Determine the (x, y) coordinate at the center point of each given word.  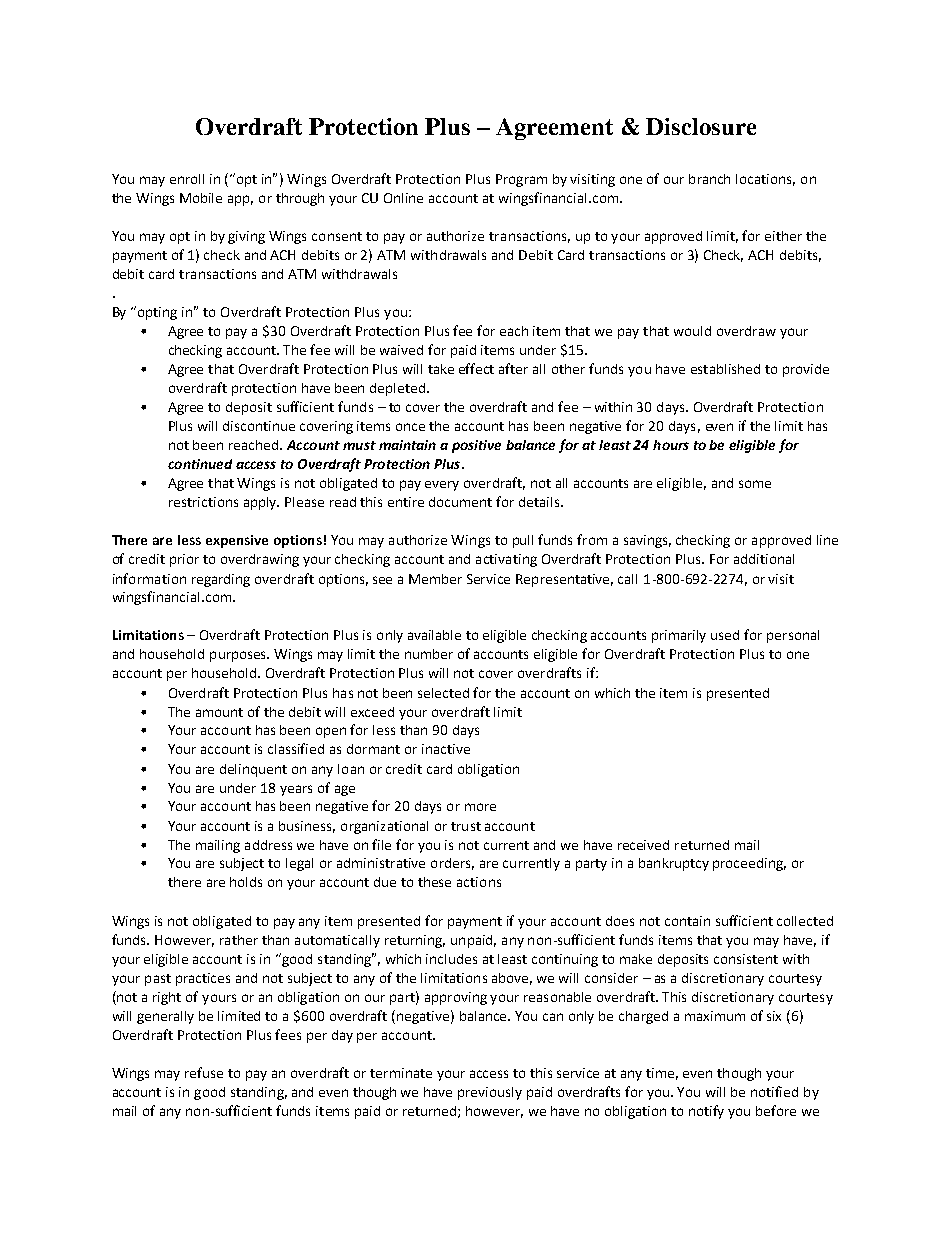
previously (490, 1093)
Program (521, 180)
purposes (239, 656)
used (725, 635)
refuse (204, 1072)
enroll (187, 179)
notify (706, 1112)
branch (709, 179)
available (434, 635)
